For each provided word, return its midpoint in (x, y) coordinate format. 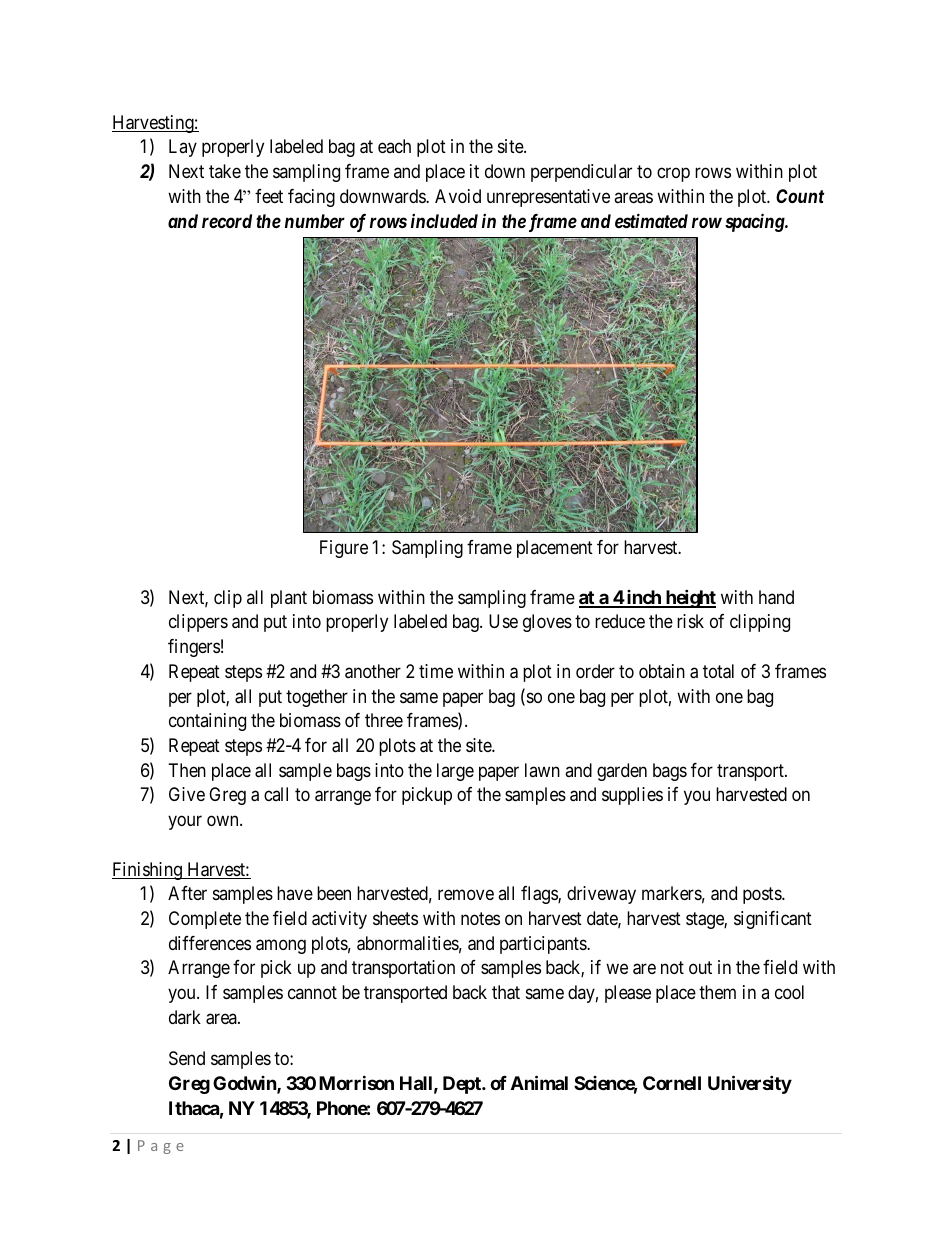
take (225, 171)
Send (187, 1058)
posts (763, 895)
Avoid (458, 196)
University (750, 1084)
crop (673, 174)
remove (466, 895)
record (227, 221)
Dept (463, 1085)
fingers (194, 648)
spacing (755, 222)
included (444, 221)
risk (690, 621)
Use (503, 621)
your (185, 823)
